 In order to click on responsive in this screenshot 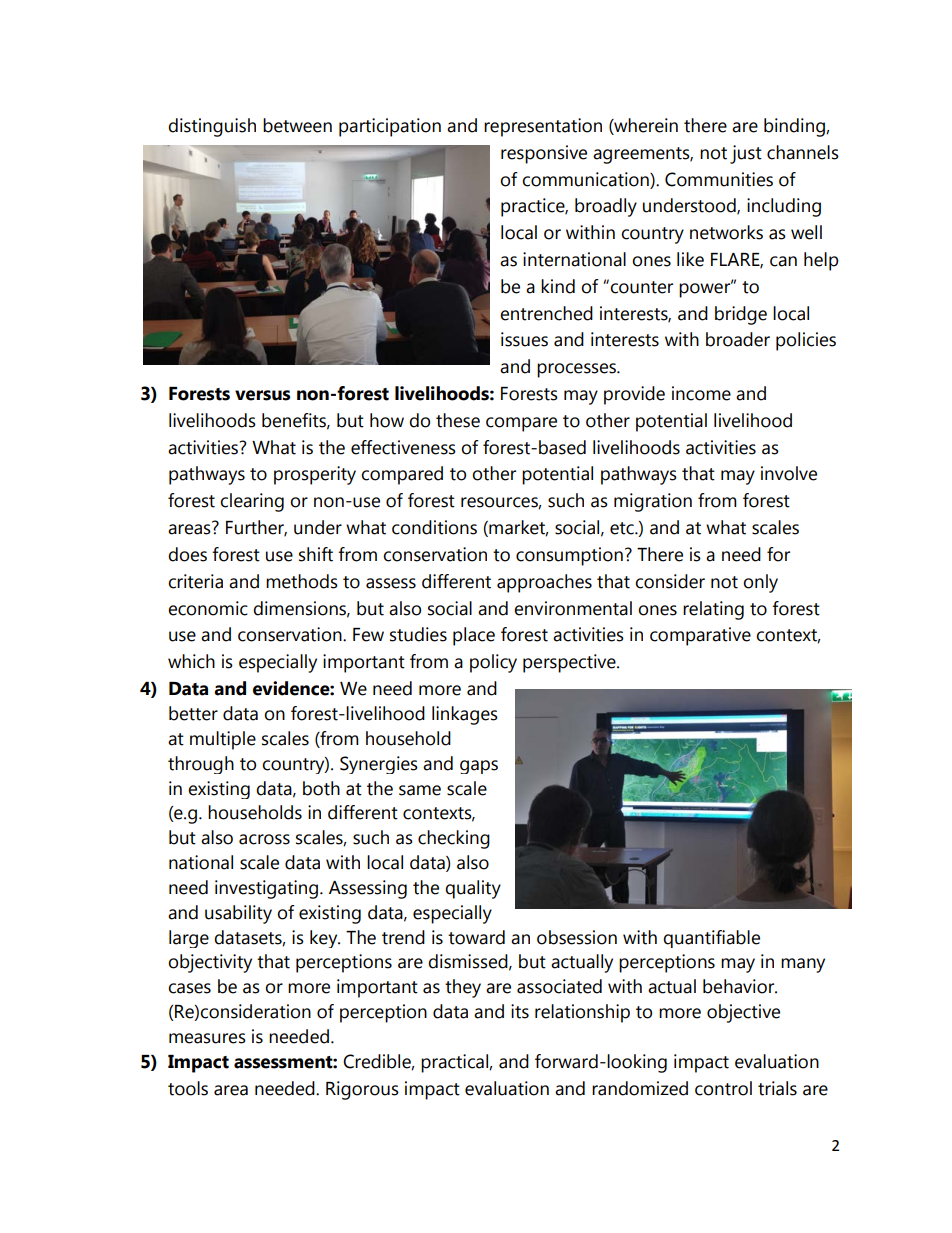, I will do `click(544, 154)`.
